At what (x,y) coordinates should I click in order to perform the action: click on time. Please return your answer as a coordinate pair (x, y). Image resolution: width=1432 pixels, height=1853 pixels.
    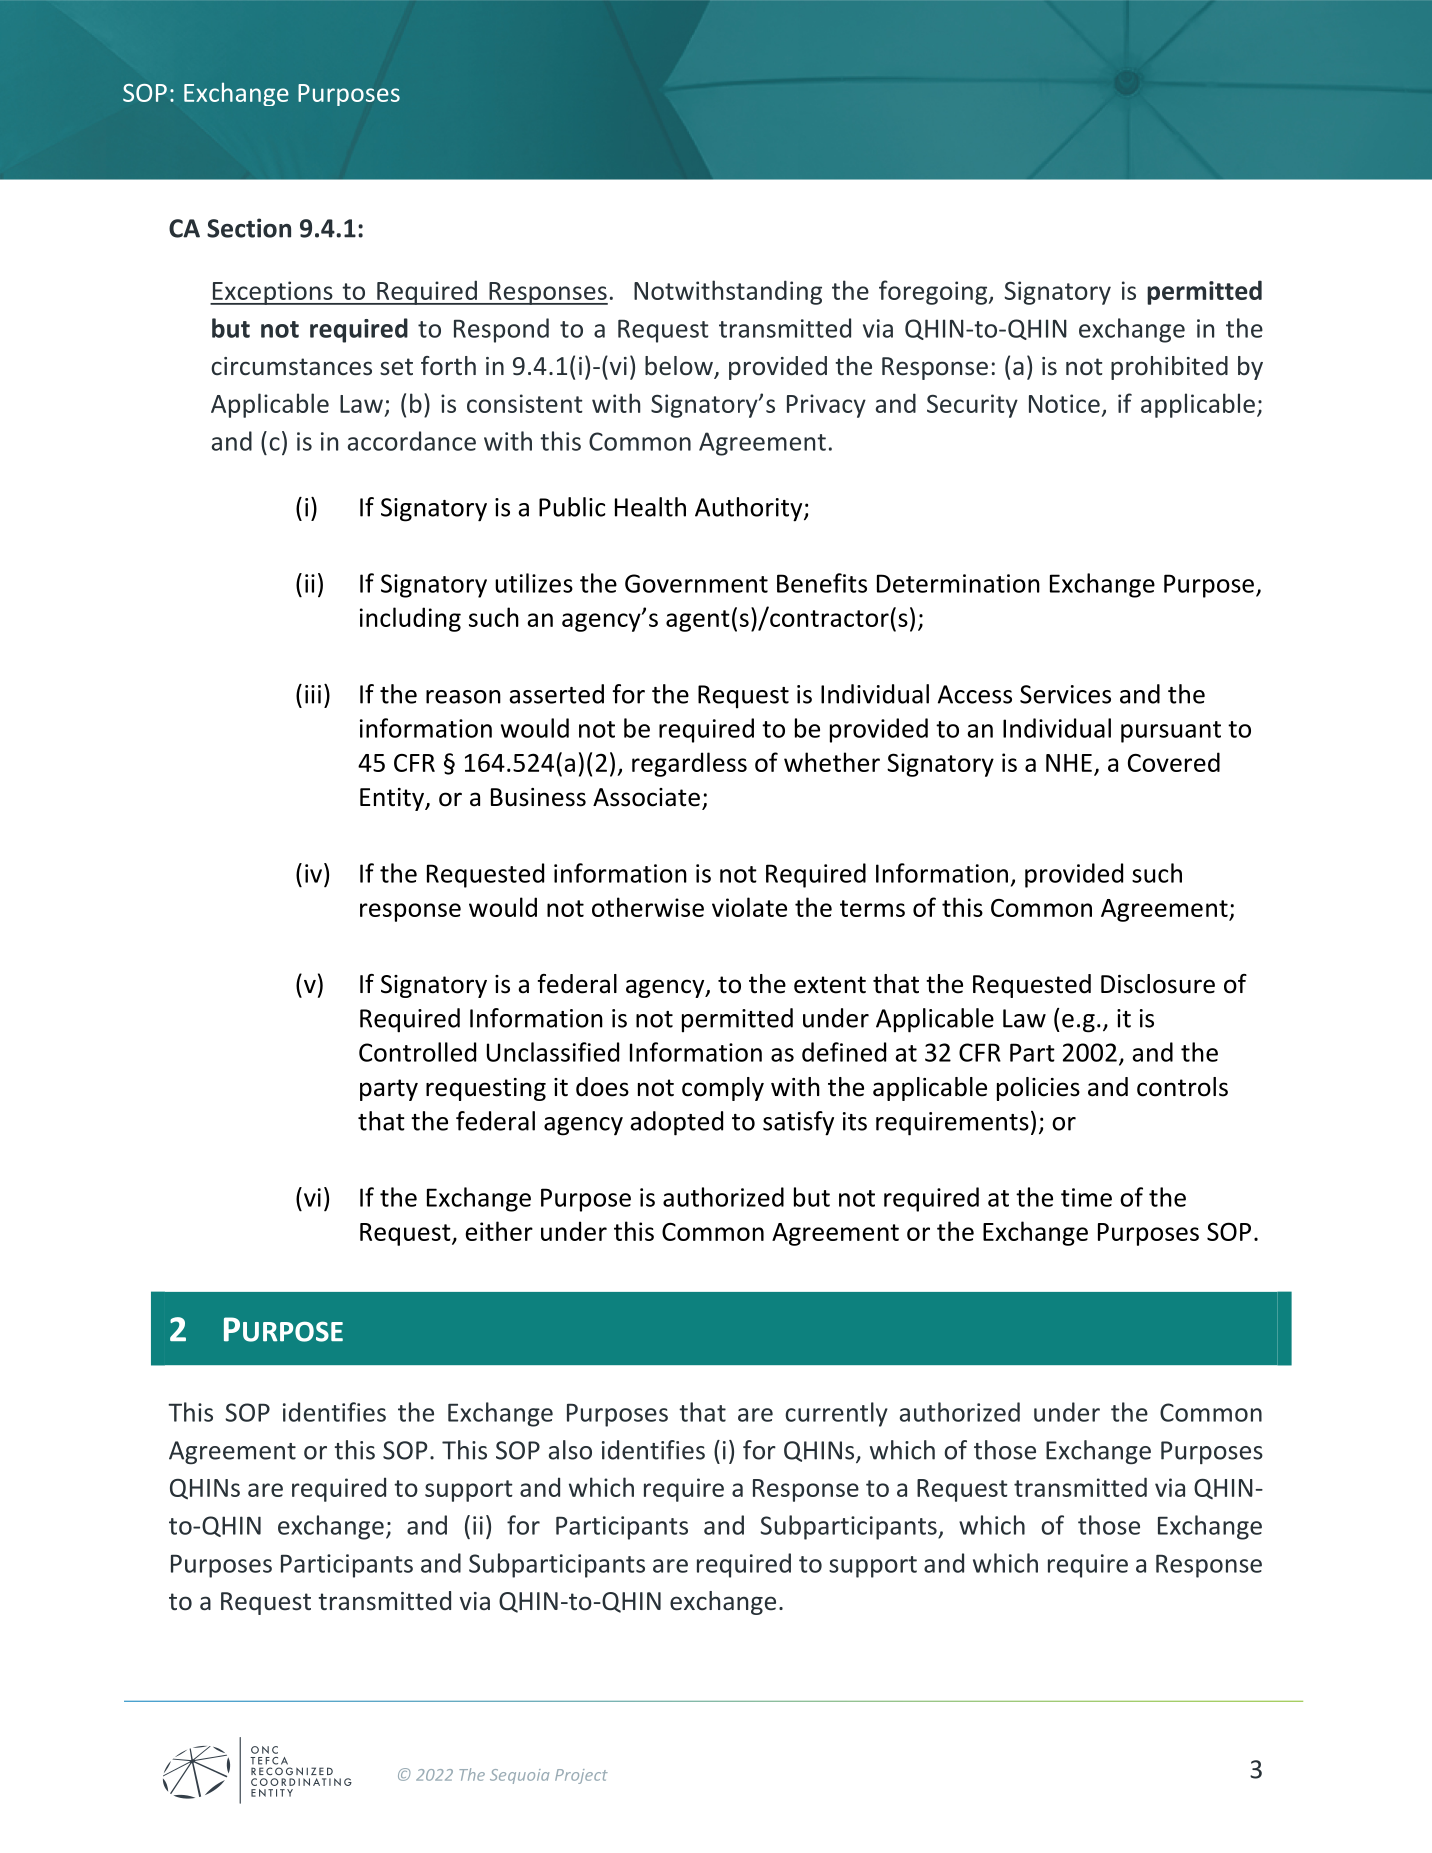
    Looking at the image, I should click on (1086, 1197).
